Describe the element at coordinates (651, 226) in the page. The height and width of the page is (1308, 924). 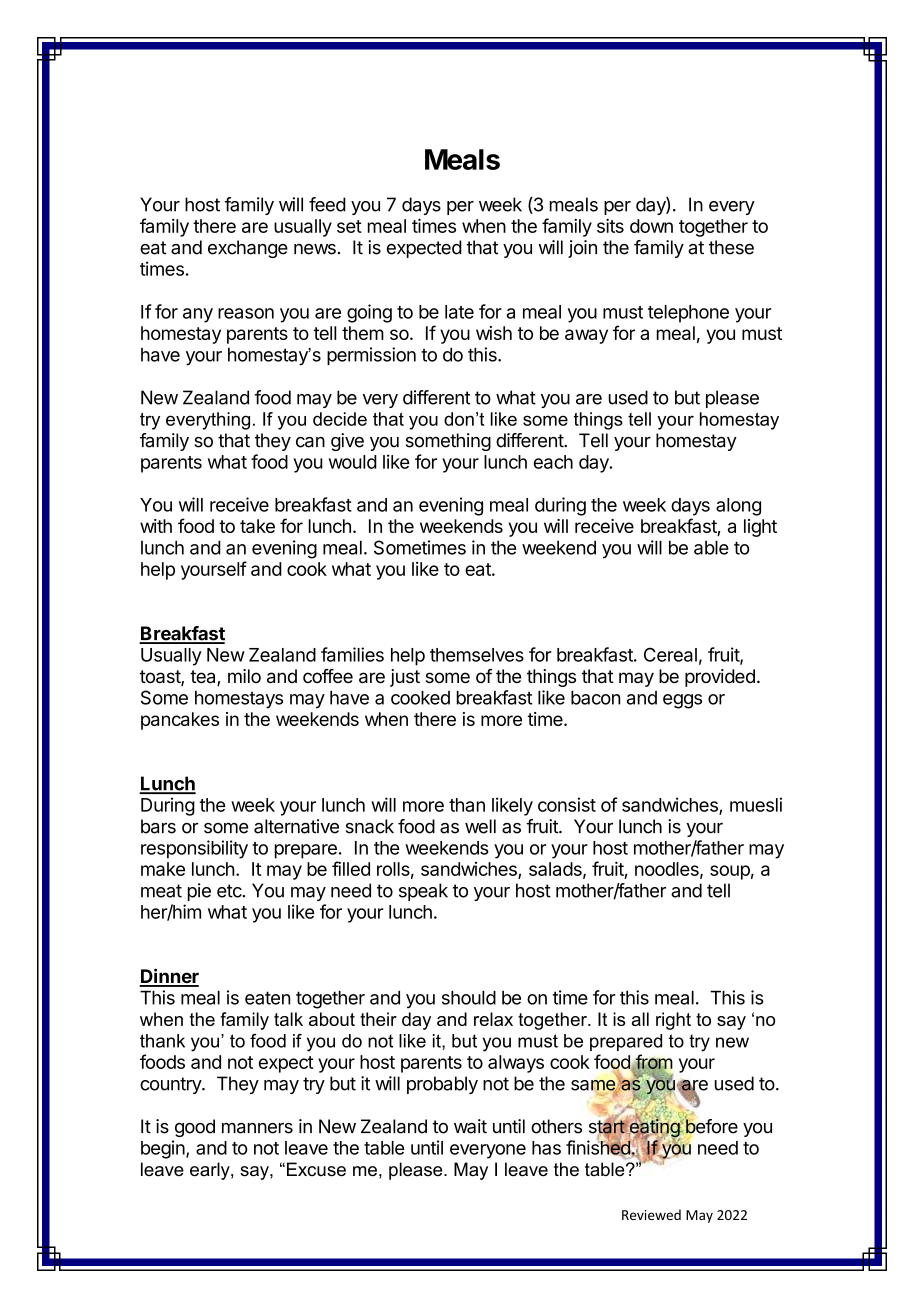
I see `down` at that location.
